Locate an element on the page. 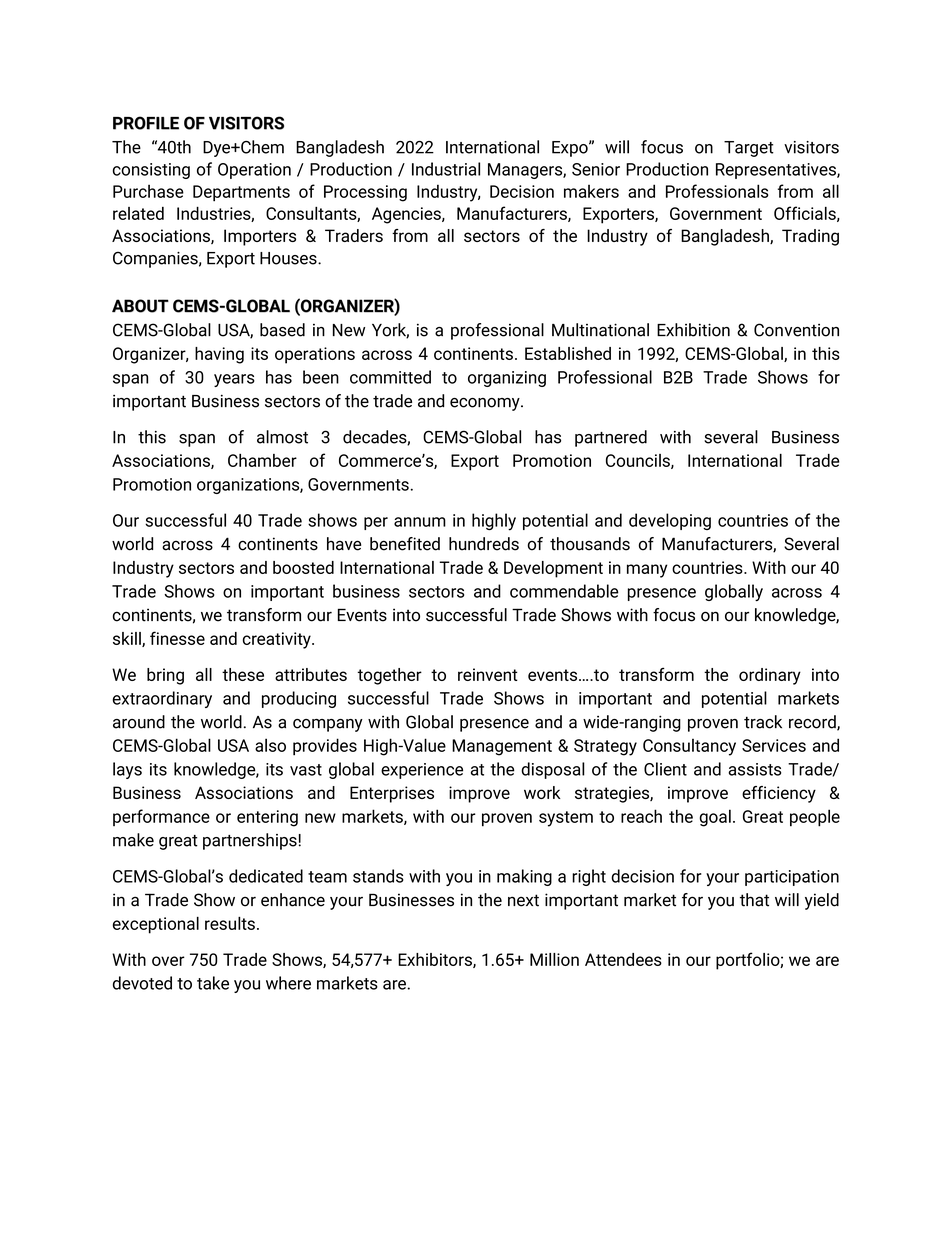 Image resolution: width=952 pixels, height=1233 pixels. partnered is located at coordinates (611, 438).
